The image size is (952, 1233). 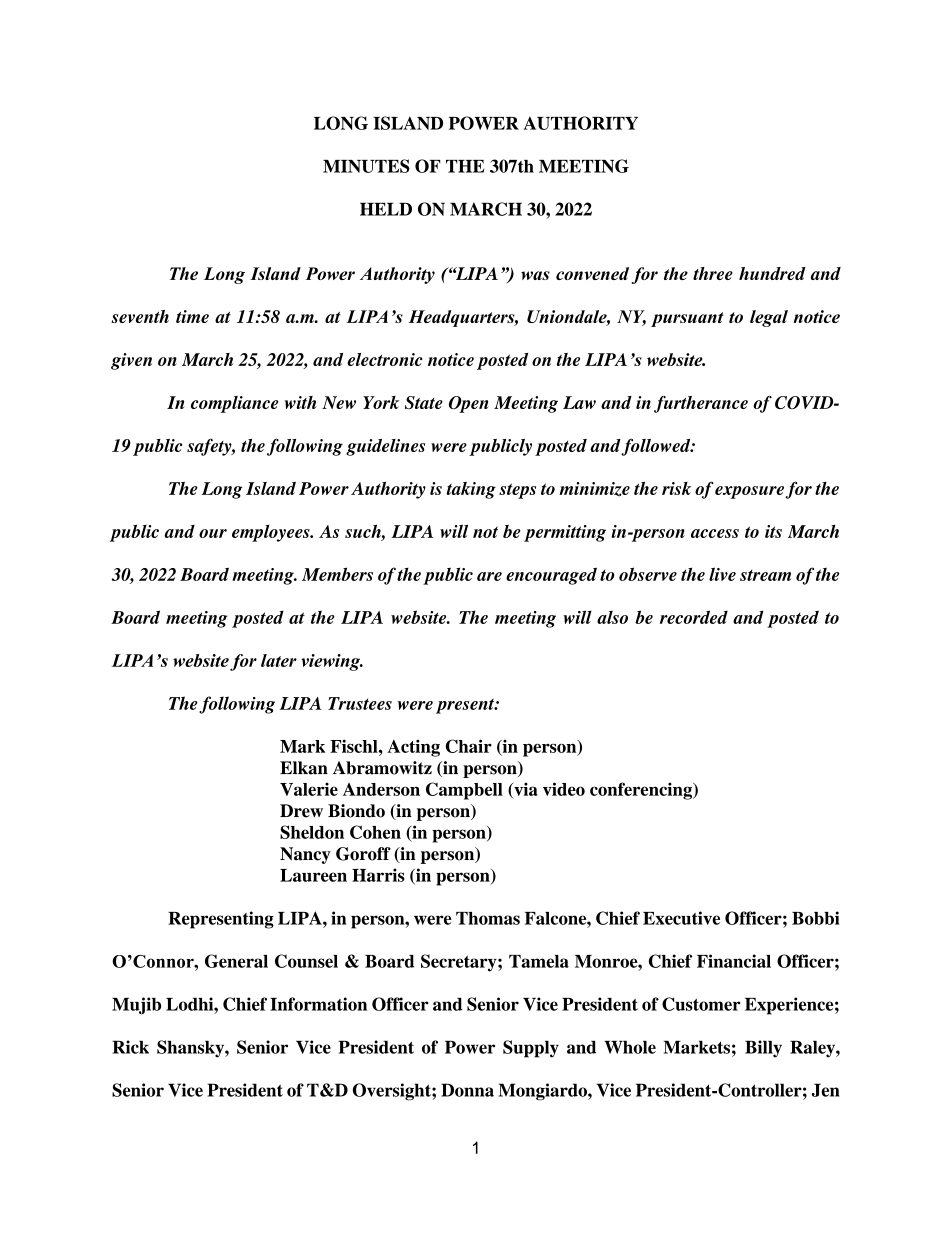 I want to click on conferencing, so click(x=642, y=791).
